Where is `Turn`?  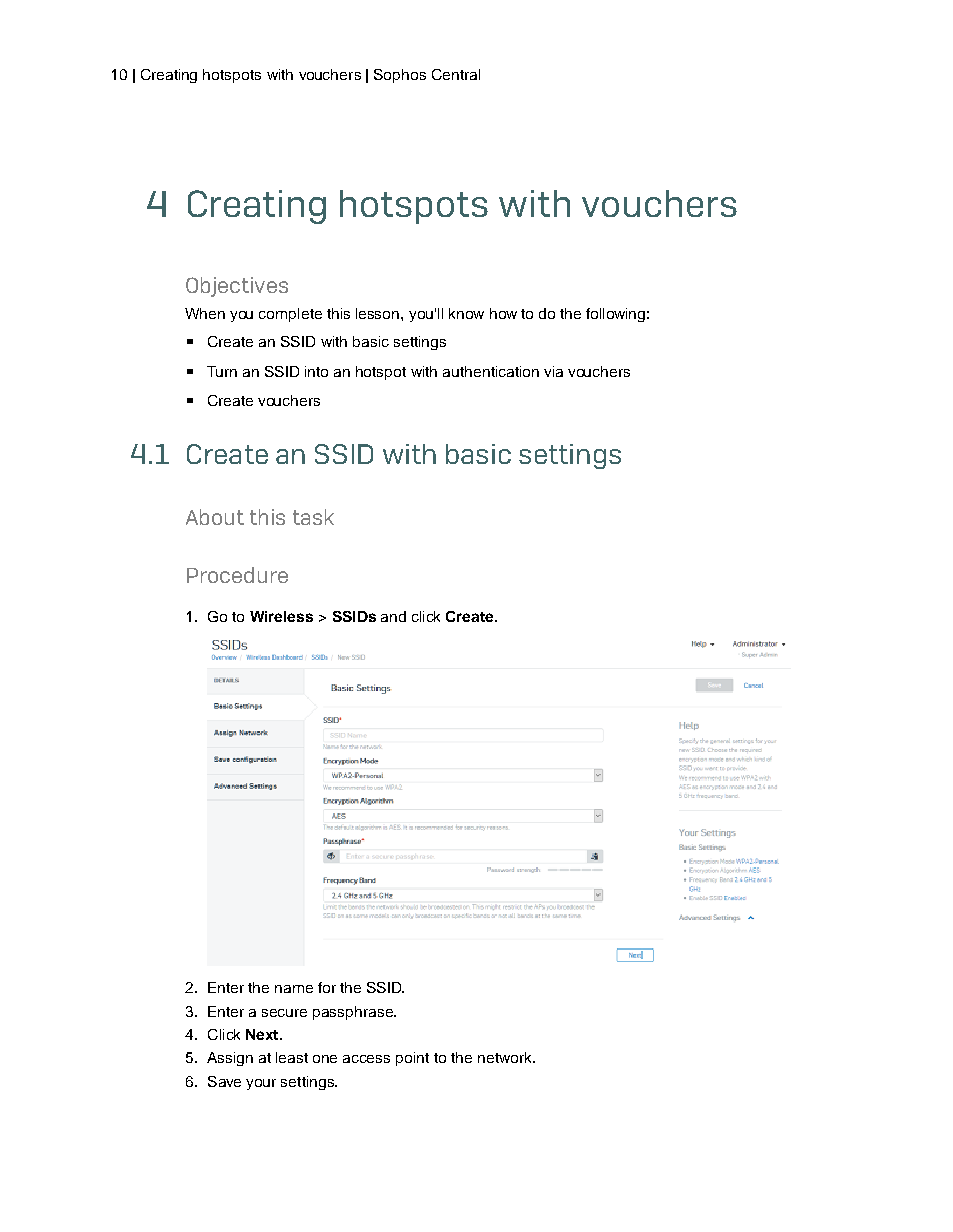 Turn is located at coordinates (222, 371).
